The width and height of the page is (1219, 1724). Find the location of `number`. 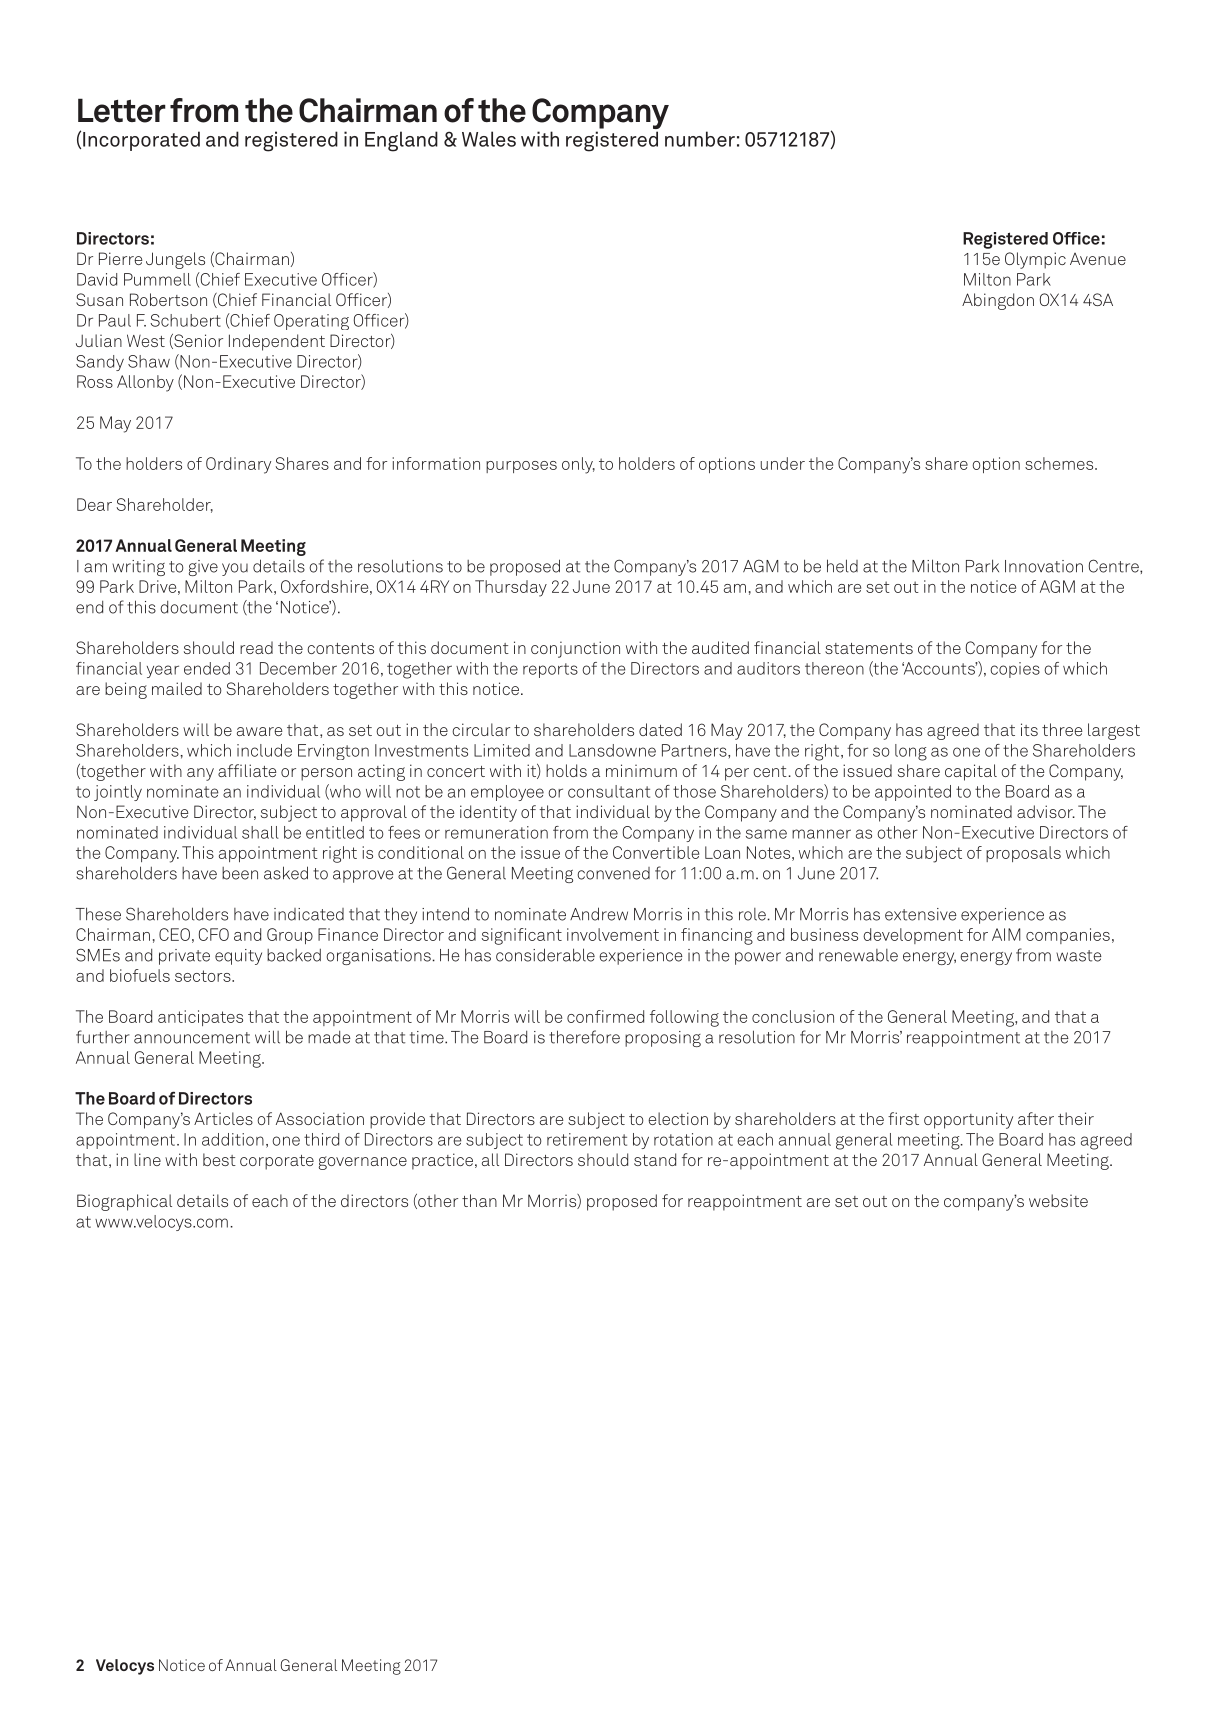

number is located at coordinates (700, 139).
